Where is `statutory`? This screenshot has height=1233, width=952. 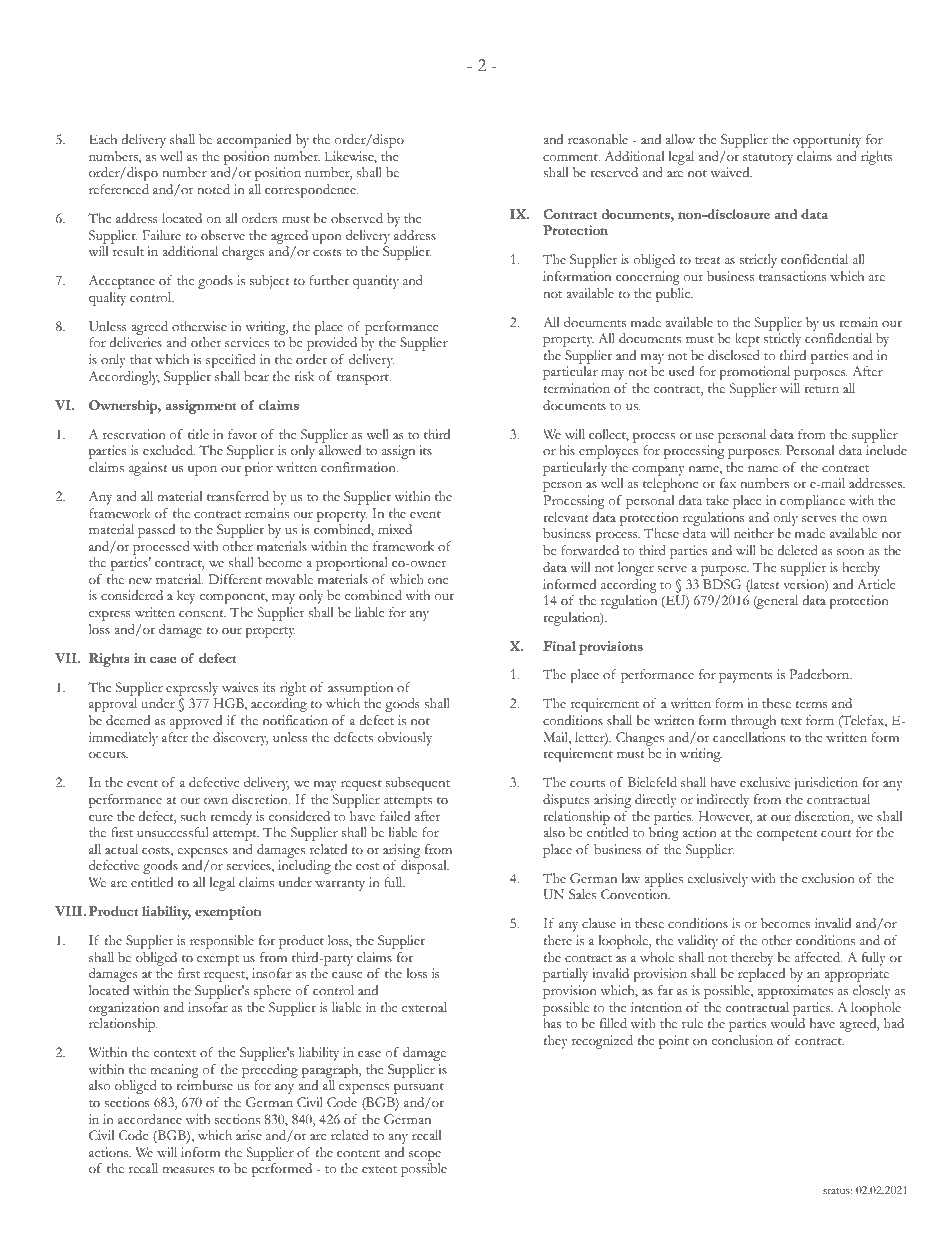
statutory is located at coordinates (768, 161).
